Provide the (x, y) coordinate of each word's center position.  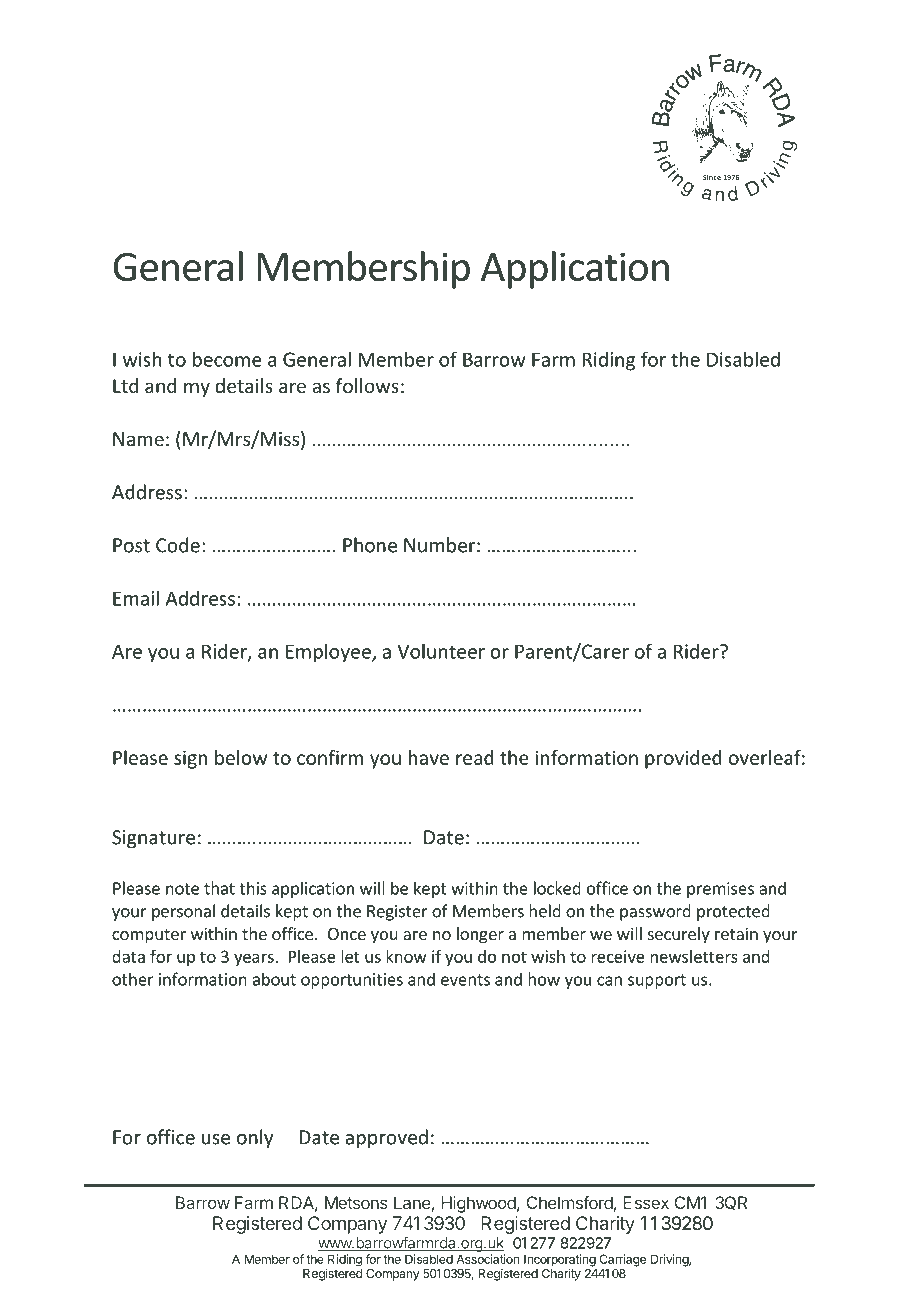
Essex (646, 1202)
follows (367, 385)
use (216, 1139)
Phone (370, 545)
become (227, 359)
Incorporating (560, 1261)
